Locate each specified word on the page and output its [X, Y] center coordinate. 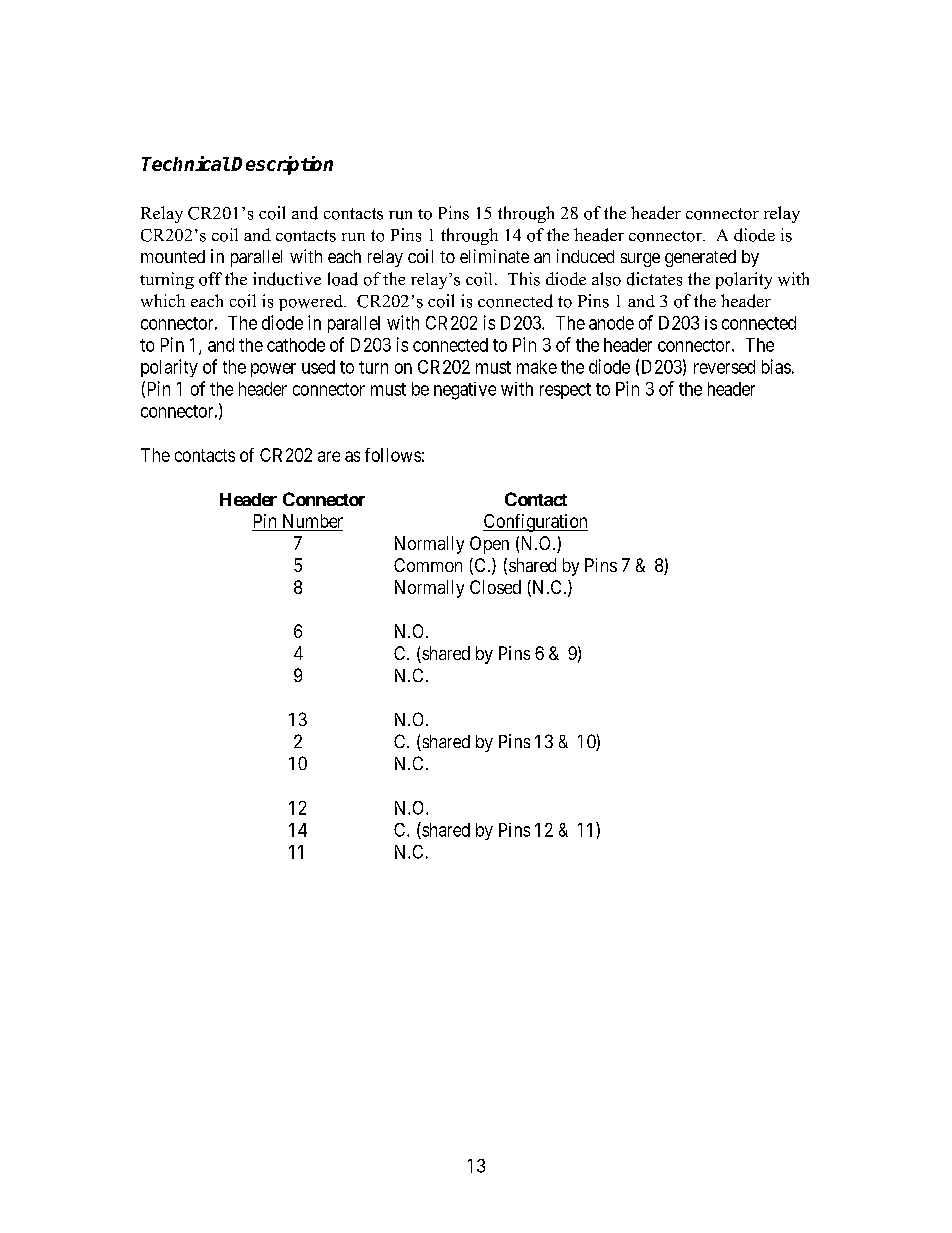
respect [565, 391]
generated [700, 258]
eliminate [494, 256]
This [524, 279]
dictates [654, 279]
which [163, 300]
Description [282, 165]
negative [465, 391]
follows [393, 455]
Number [313, 521]
